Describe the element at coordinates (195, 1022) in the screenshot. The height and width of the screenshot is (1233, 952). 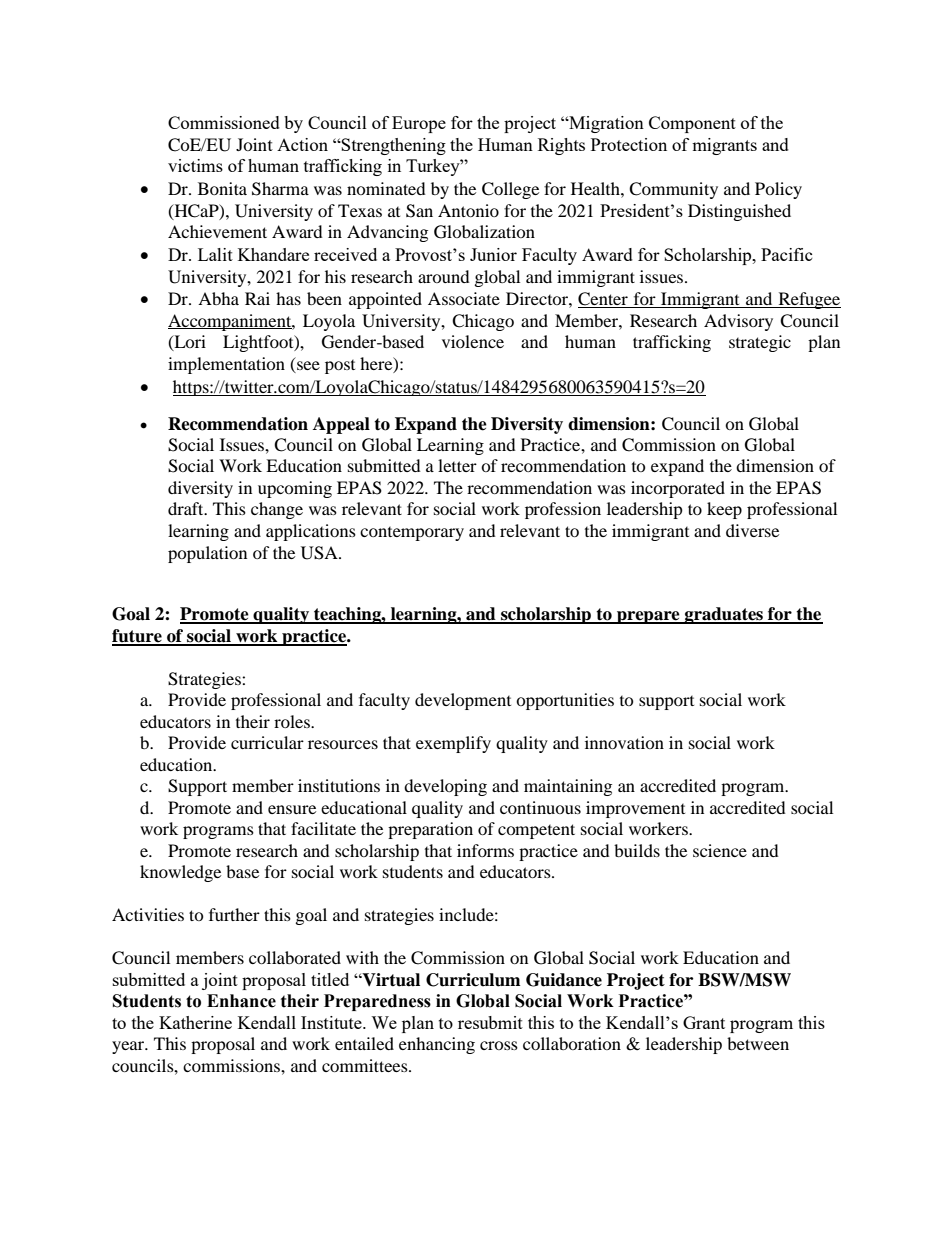
I see `Katherine` at that location.
